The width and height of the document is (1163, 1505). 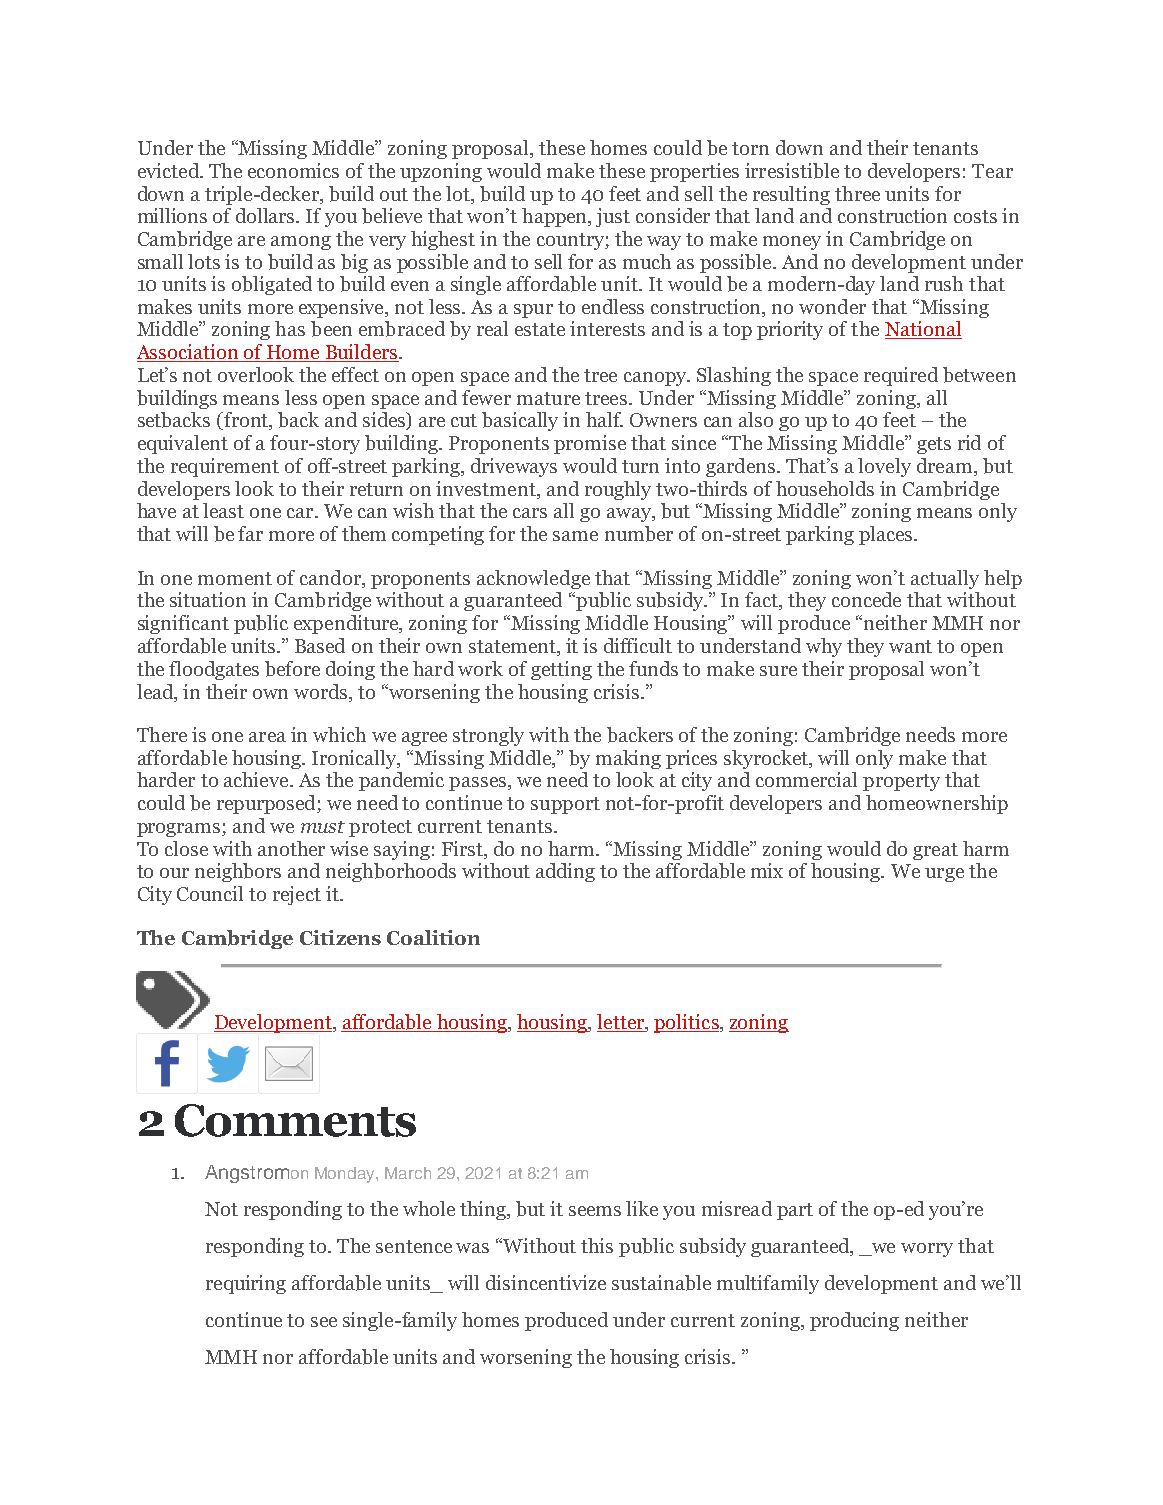 I want to click on making, so click(x=628, y=759).
